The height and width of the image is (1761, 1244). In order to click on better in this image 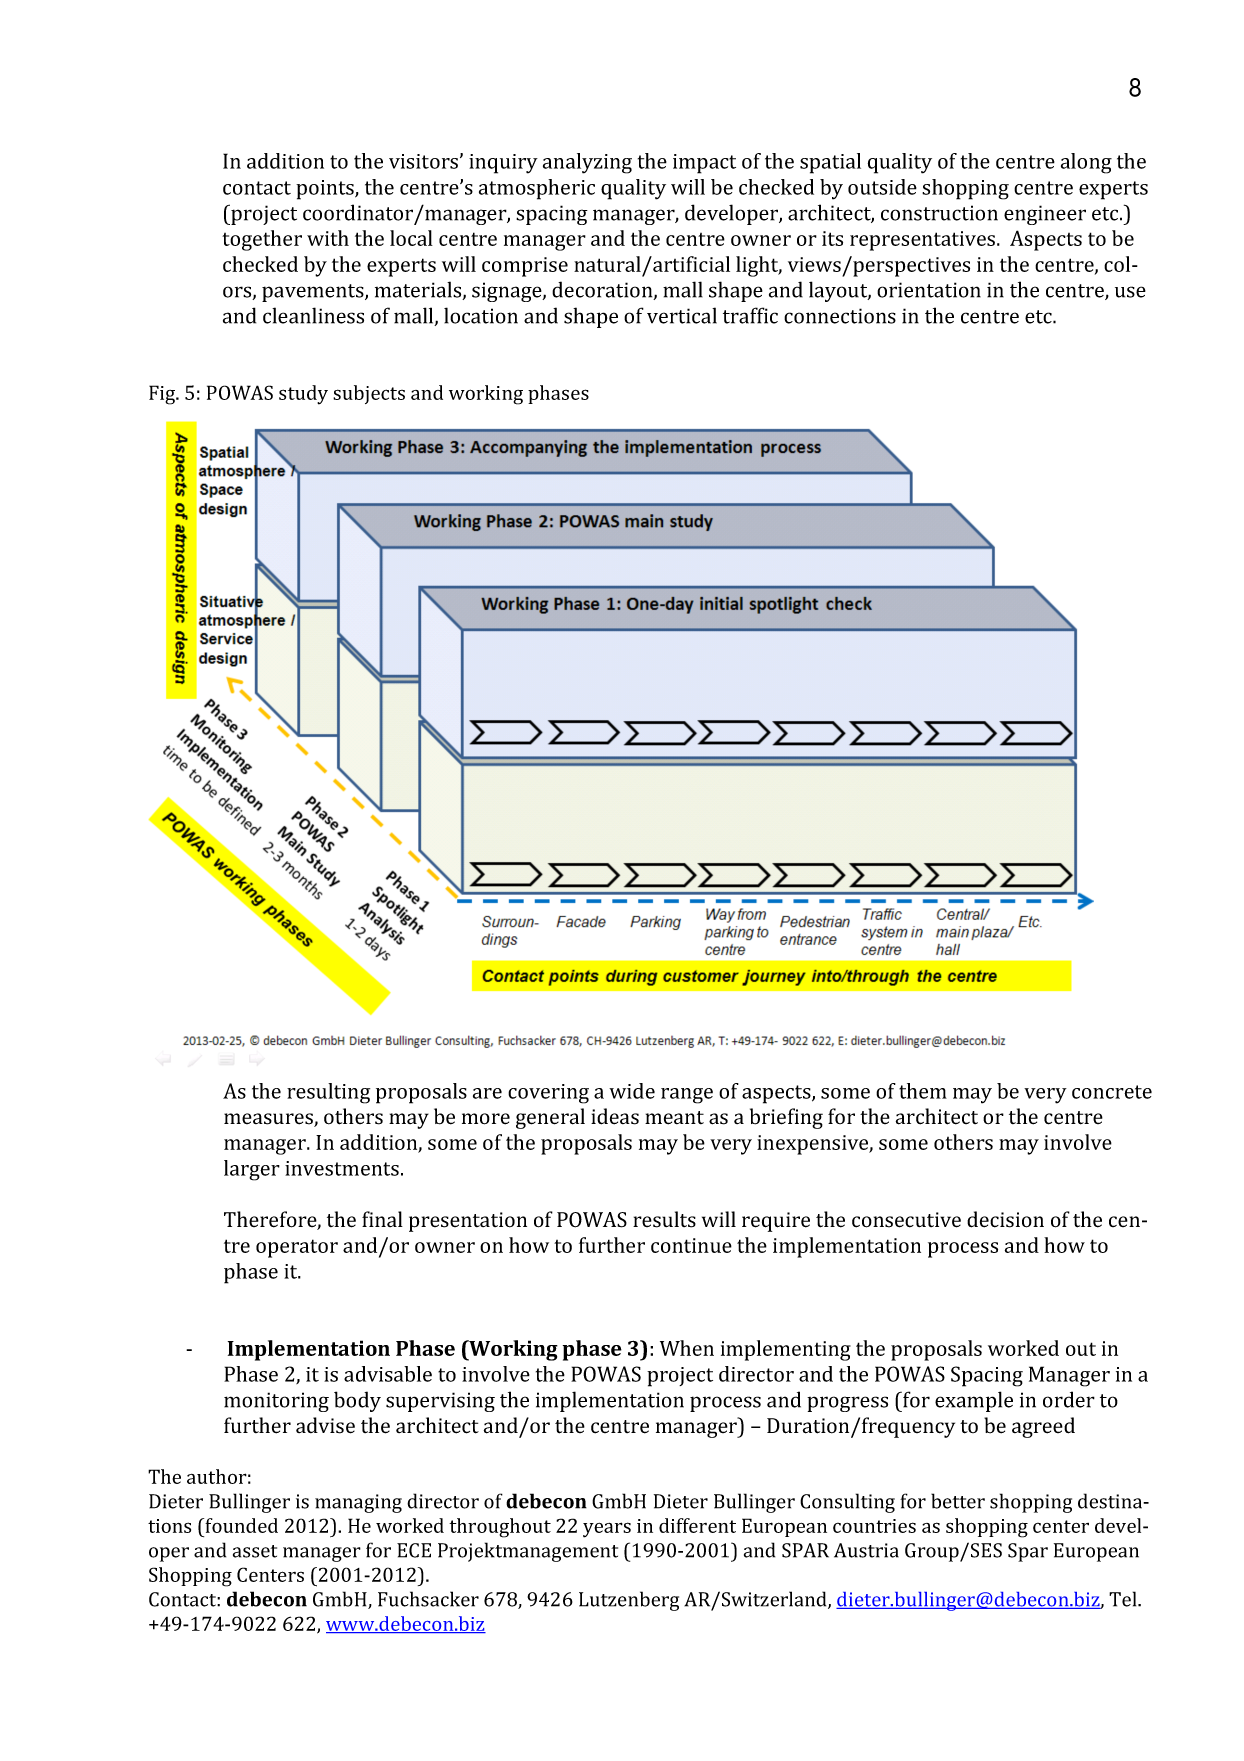, I will do `click(958, 1501)`.
